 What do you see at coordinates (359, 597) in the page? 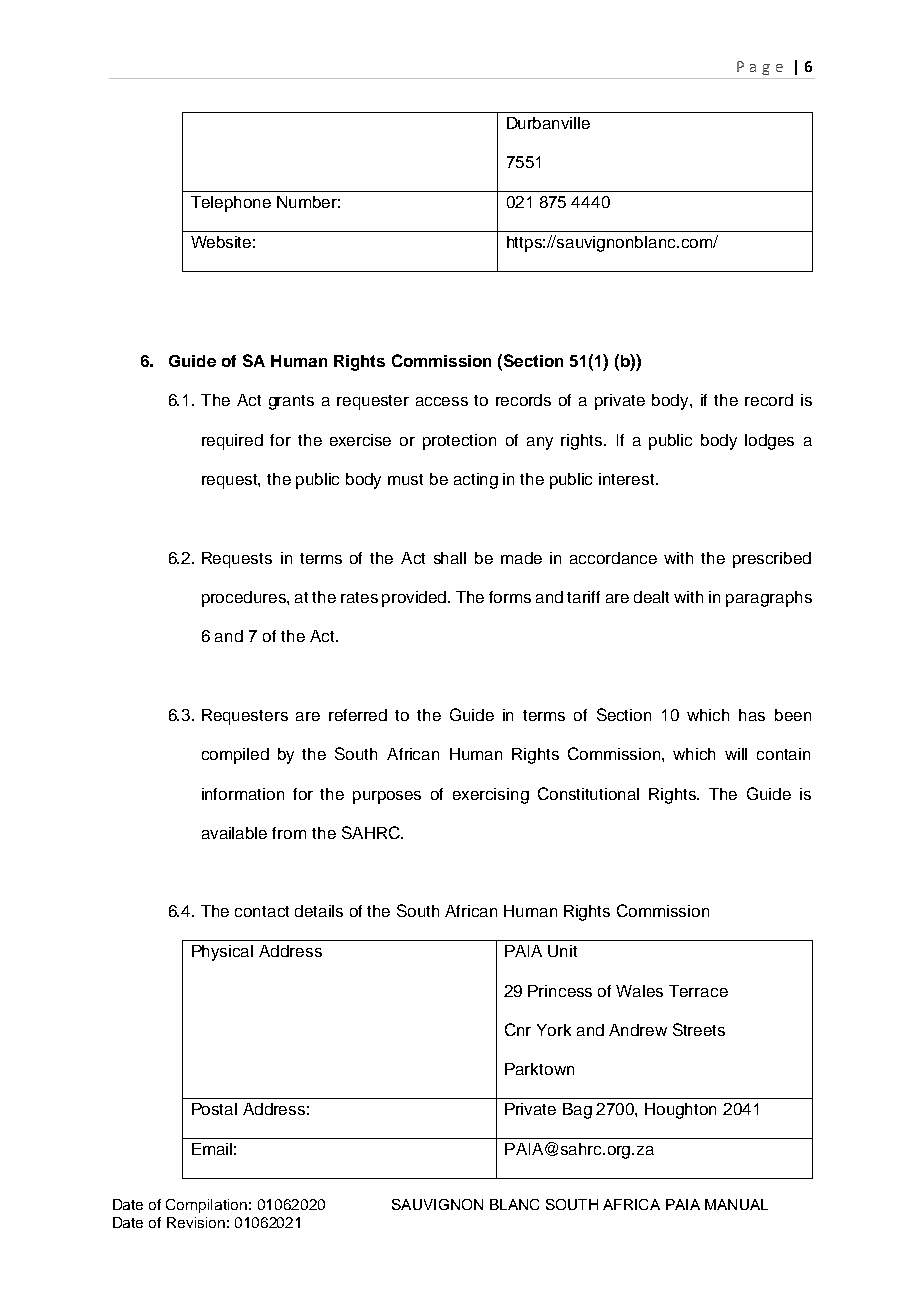
I see `rates` at bounding box center [359, 597].
